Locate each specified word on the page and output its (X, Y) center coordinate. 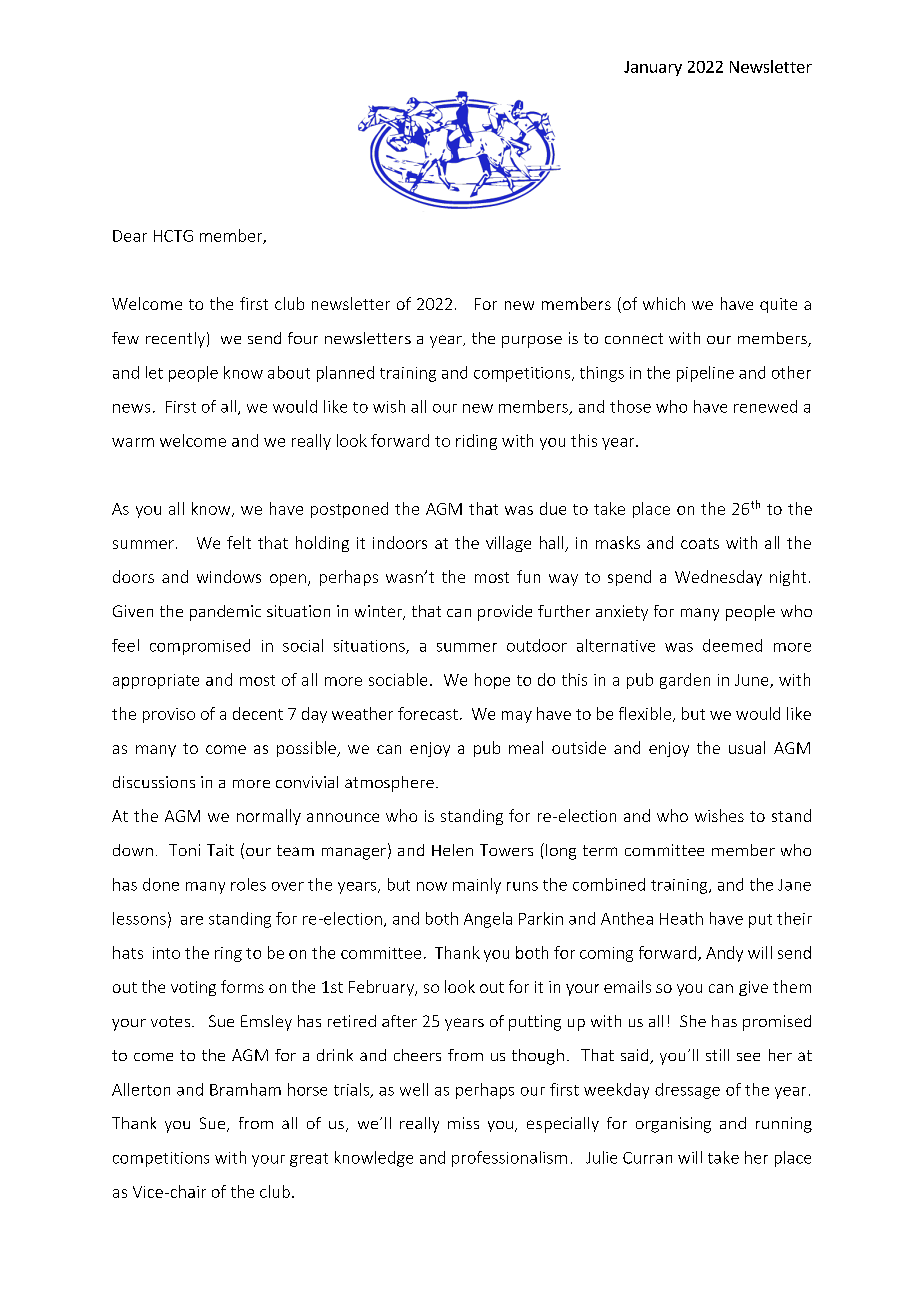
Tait (220, 850)
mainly (477, 886)
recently (175, 340)
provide (505, 613)
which (664, 303)
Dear (130, 236)
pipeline (705, 374)
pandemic (225, 613)
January (653, 68)
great (309, 1160)
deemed (732, 645)
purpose (532, 342)
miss (463, 1123)
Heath (681, 918)
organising (673, 1125)
